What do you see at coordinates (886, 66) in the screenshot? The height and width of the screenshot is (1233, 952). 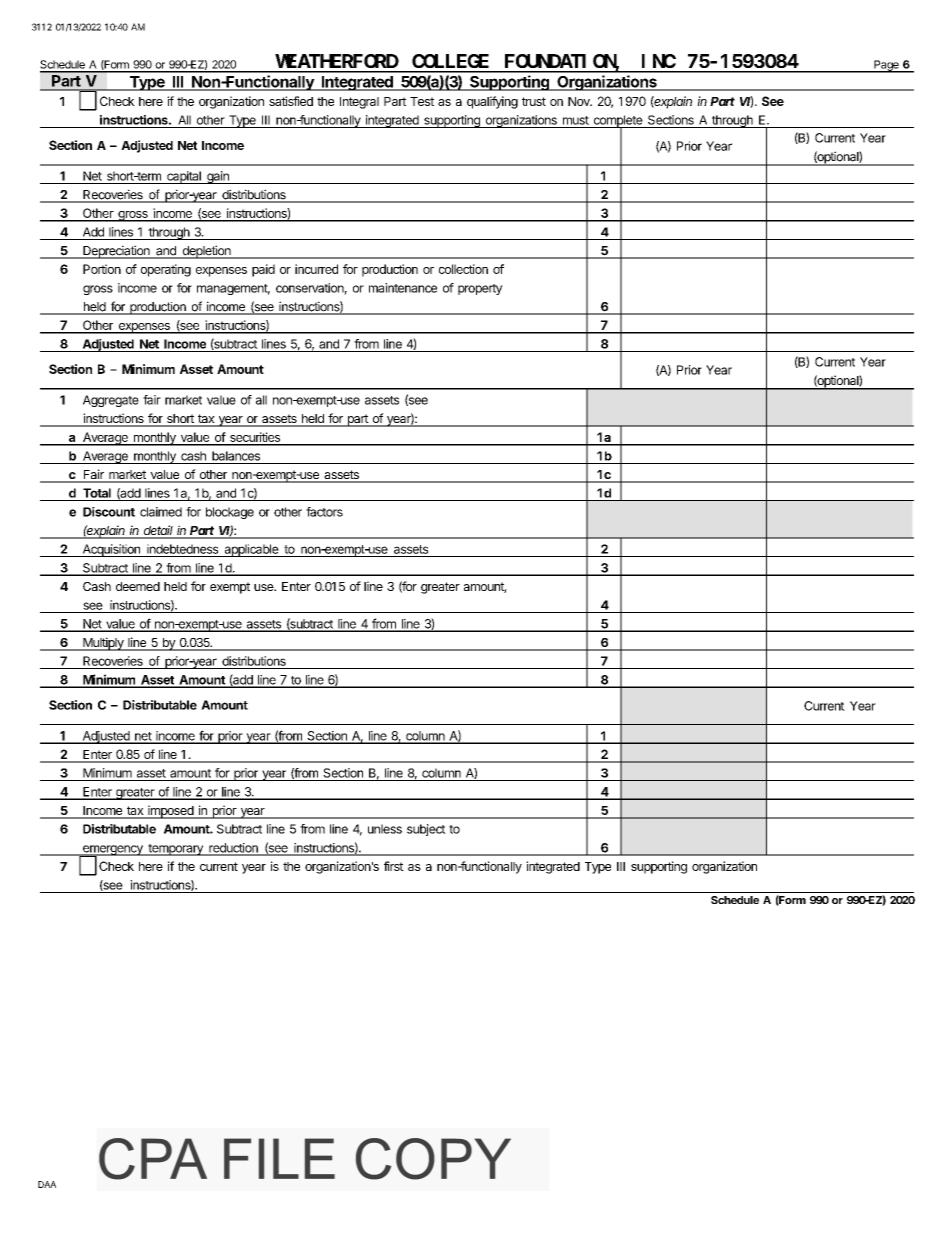 I see `Page` at bounding box center [886, 66].
